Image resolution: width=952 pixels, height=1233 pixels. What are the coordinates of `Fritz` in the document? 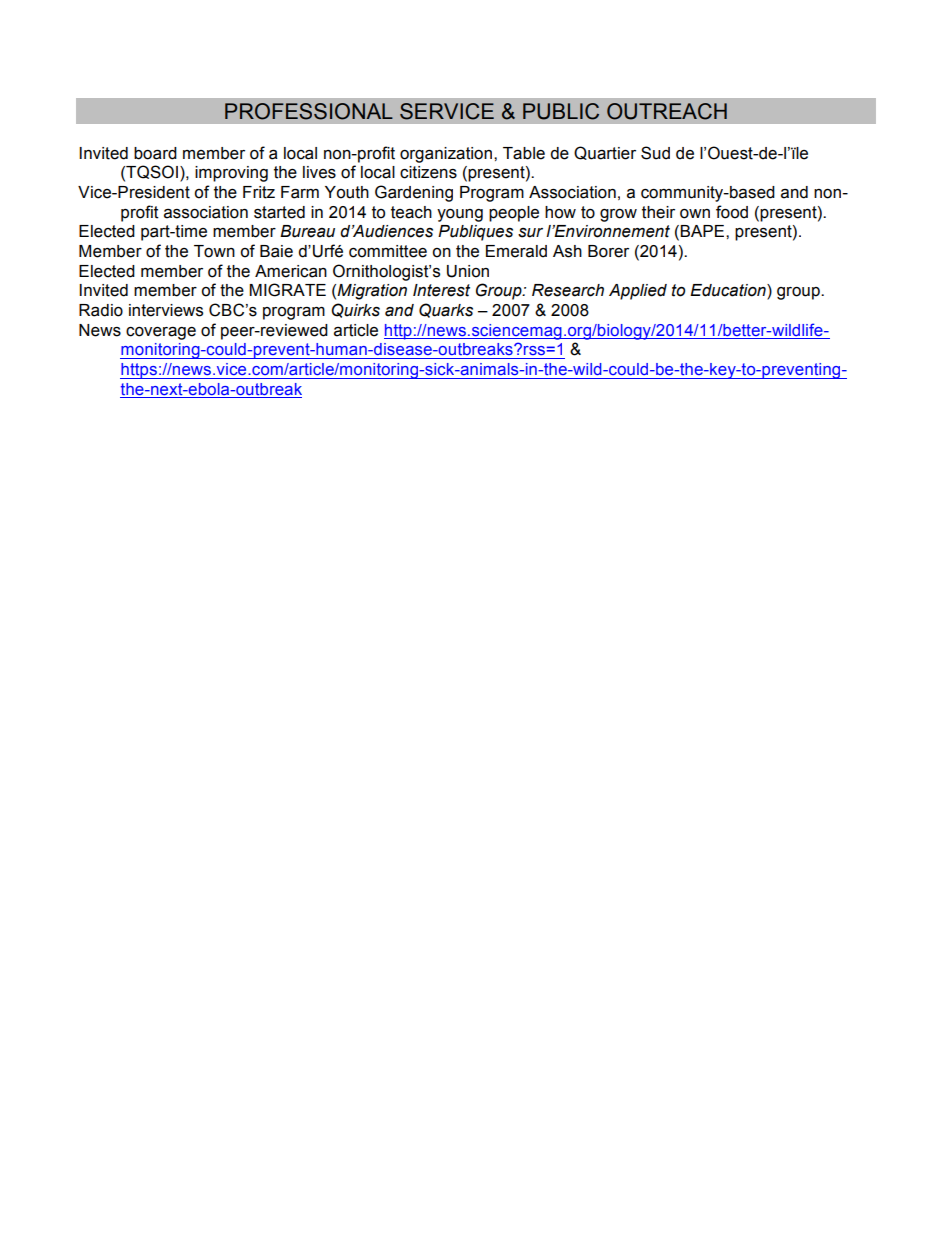 It's located at (259, 192).
